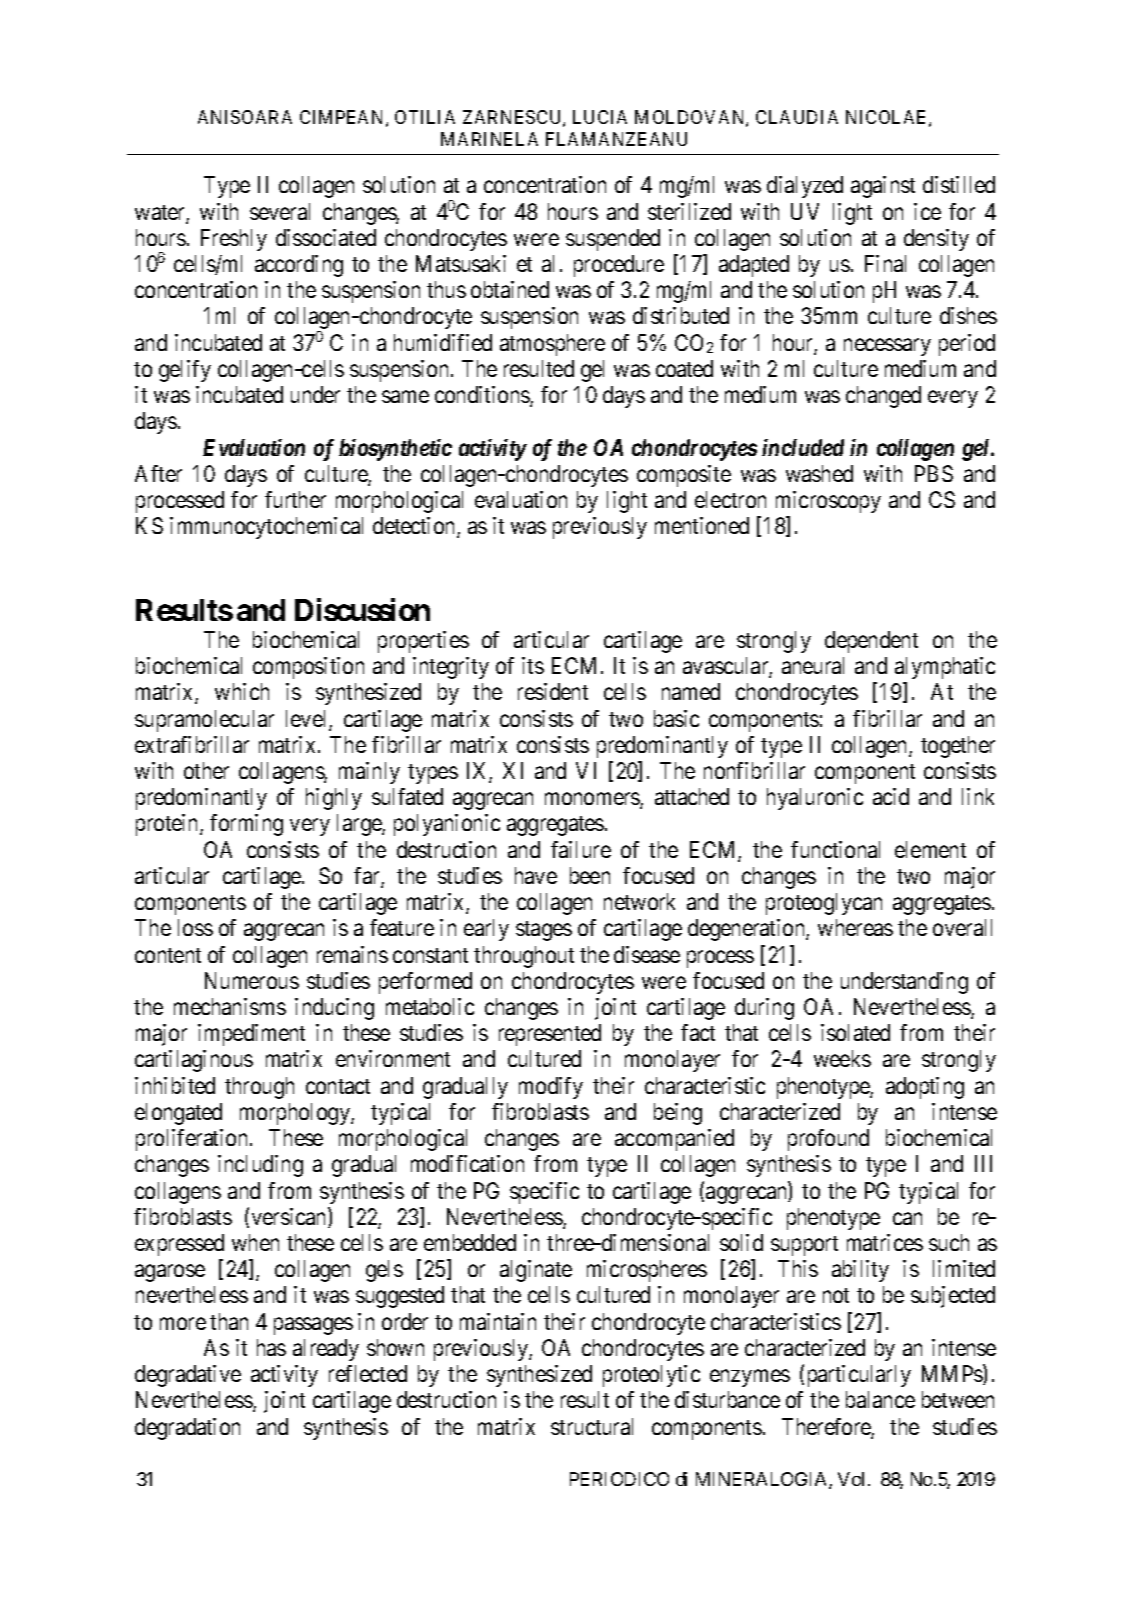 Image resolution: width=1131 pixels, height=1600 pixels. Describe the element at coordinates (533, 665) in the screenshot. I see `its` at that location.
